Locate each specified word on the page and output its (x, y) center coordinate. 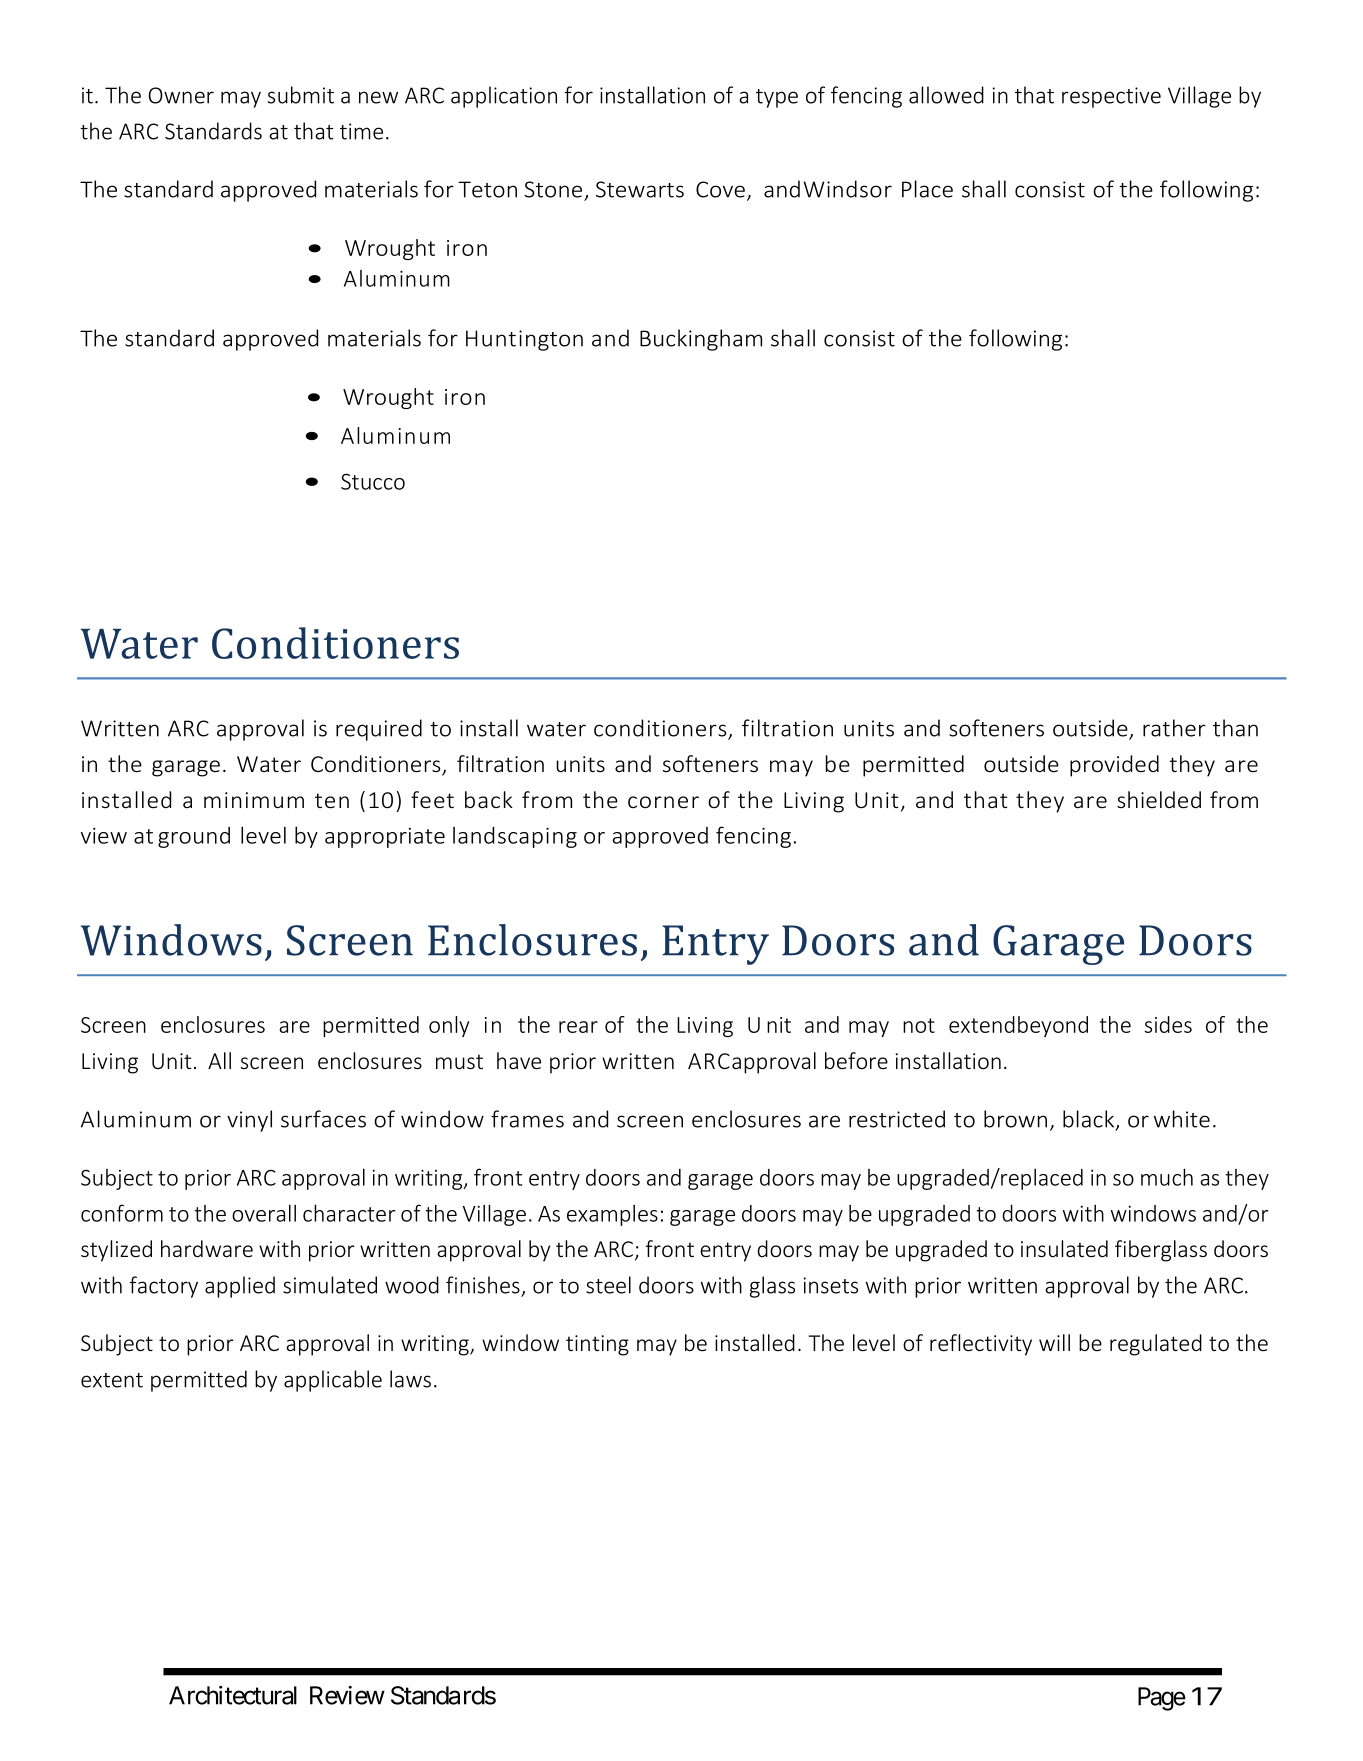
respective (1111, 97)
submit (301, 95)
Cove (720, 189)
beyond (1053, 1026)
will (1054, 1342)
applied (240, 1287)
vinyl (249, 1121)
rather (1174, 728)
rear (578, 1027)
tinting (597, 1345)
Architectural (233, 1695)
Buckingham (701, 340)
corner (663, 802)
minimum (254, 800)
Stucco (373, 481)
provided (1114, 766)
